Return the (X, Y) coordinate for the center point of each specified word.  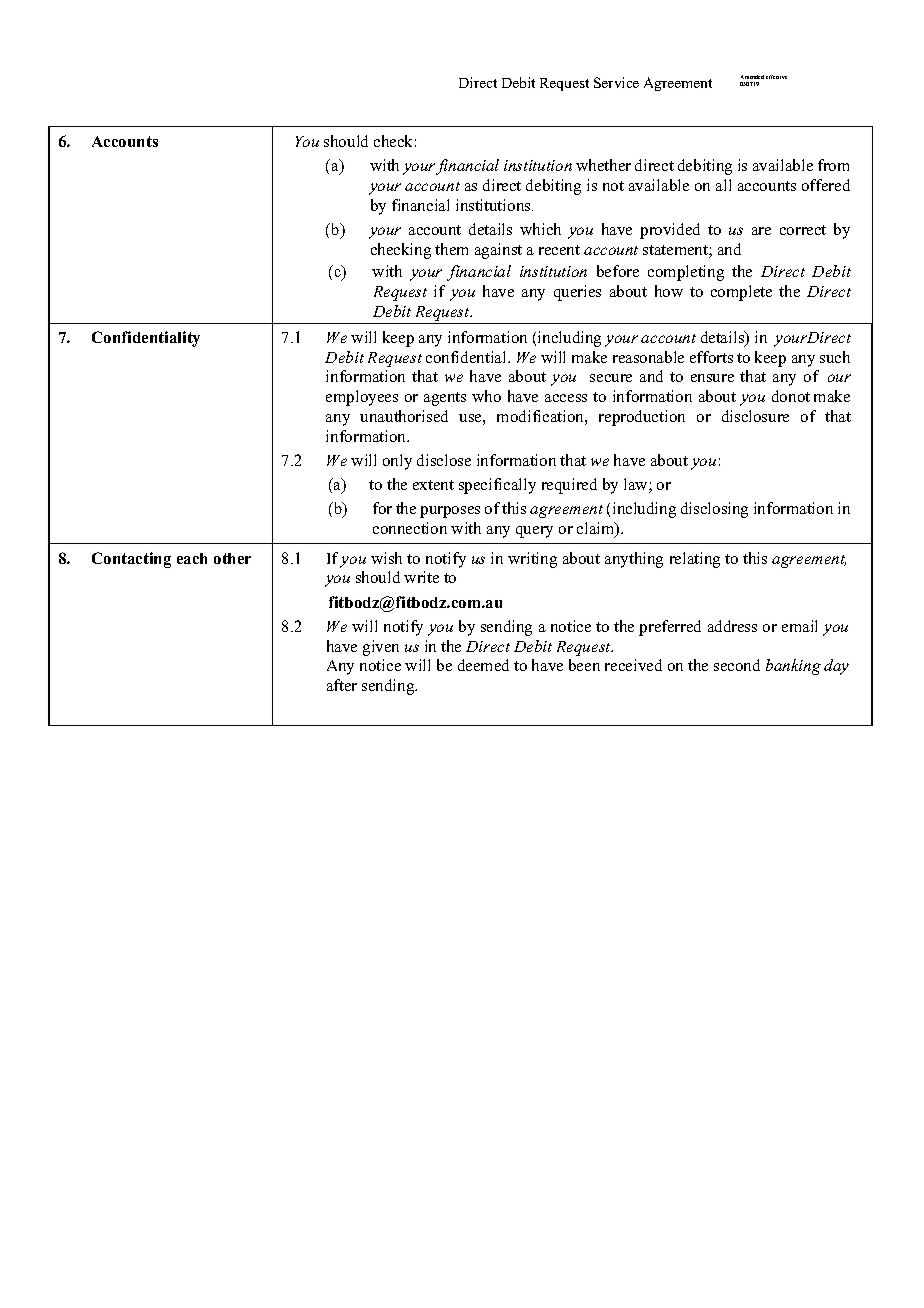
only (397, 462)
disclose (444, 460)
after (342, 685)
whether (603, 165)
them (451, 249)
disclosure (755, 416)
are (761, 231)
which (540, 229)
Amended (752, 77)
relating (695, 560)
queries (577, 293)
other (232, 558)
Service (616, 82)
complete (741, 293)
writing (532, 560)
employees (362, 398)
